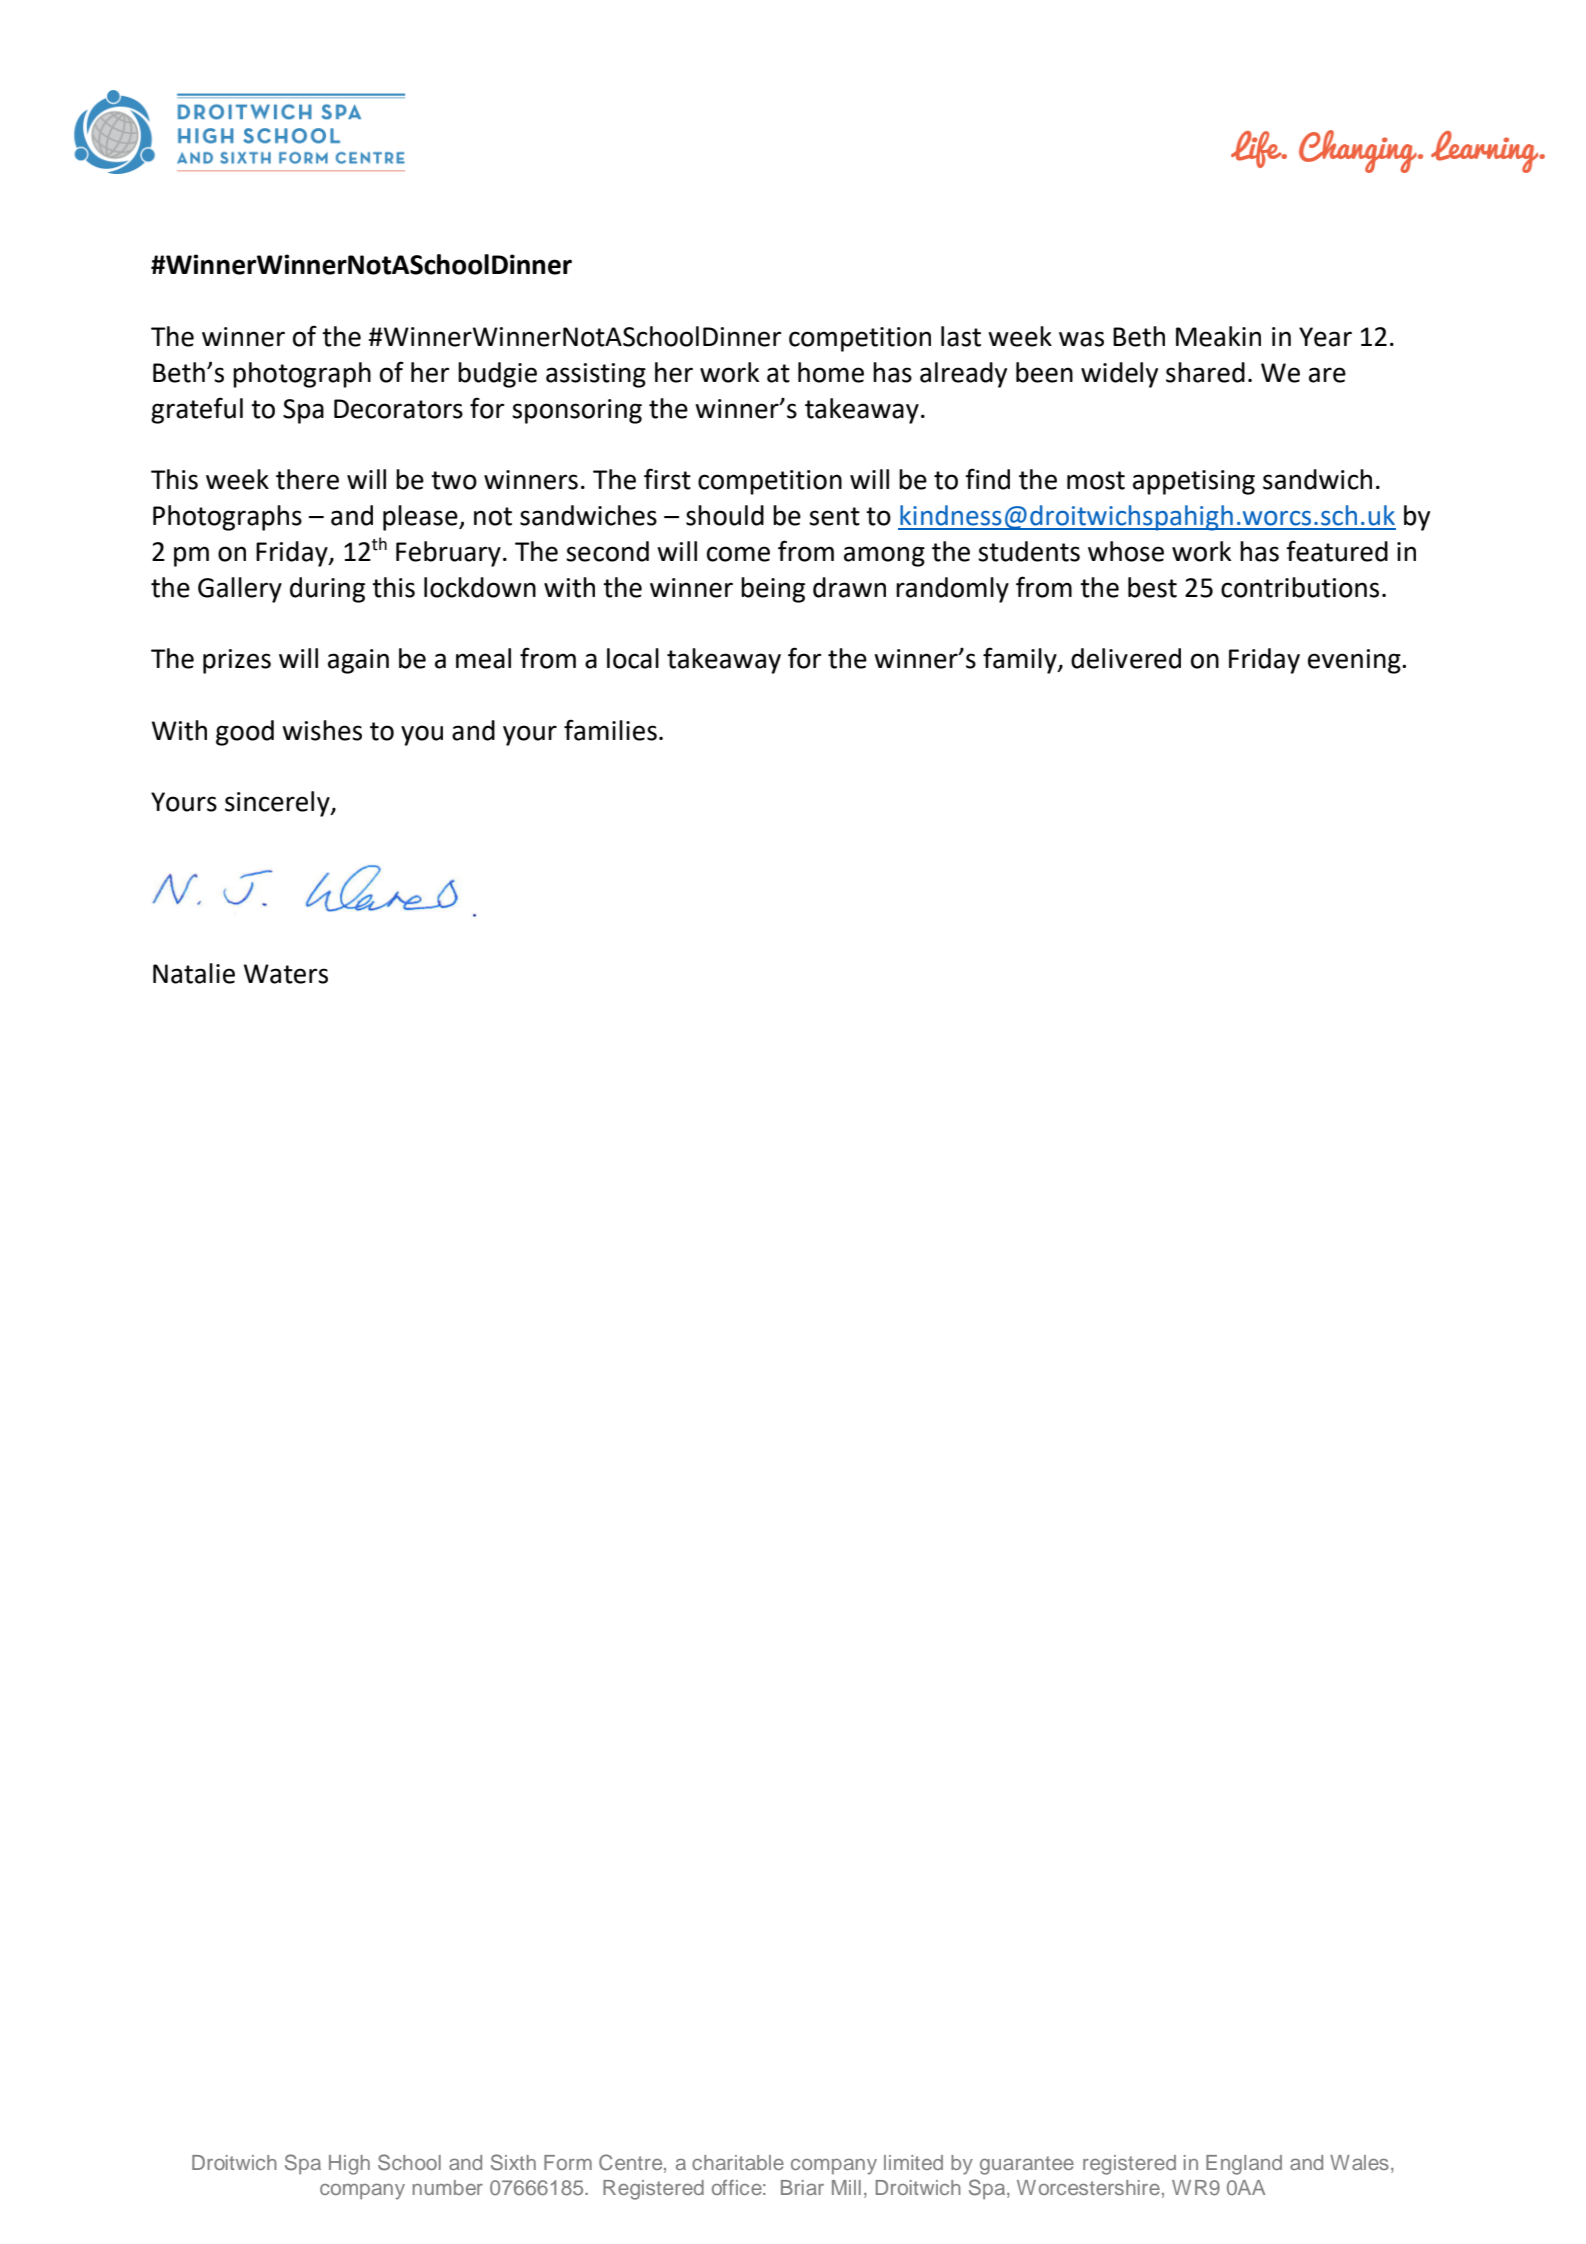 The width and height of the screenshot is (1586, 2244). Describe the element at coordinates (398, 409) in the screenshot. I see `Decorators` at that location.
